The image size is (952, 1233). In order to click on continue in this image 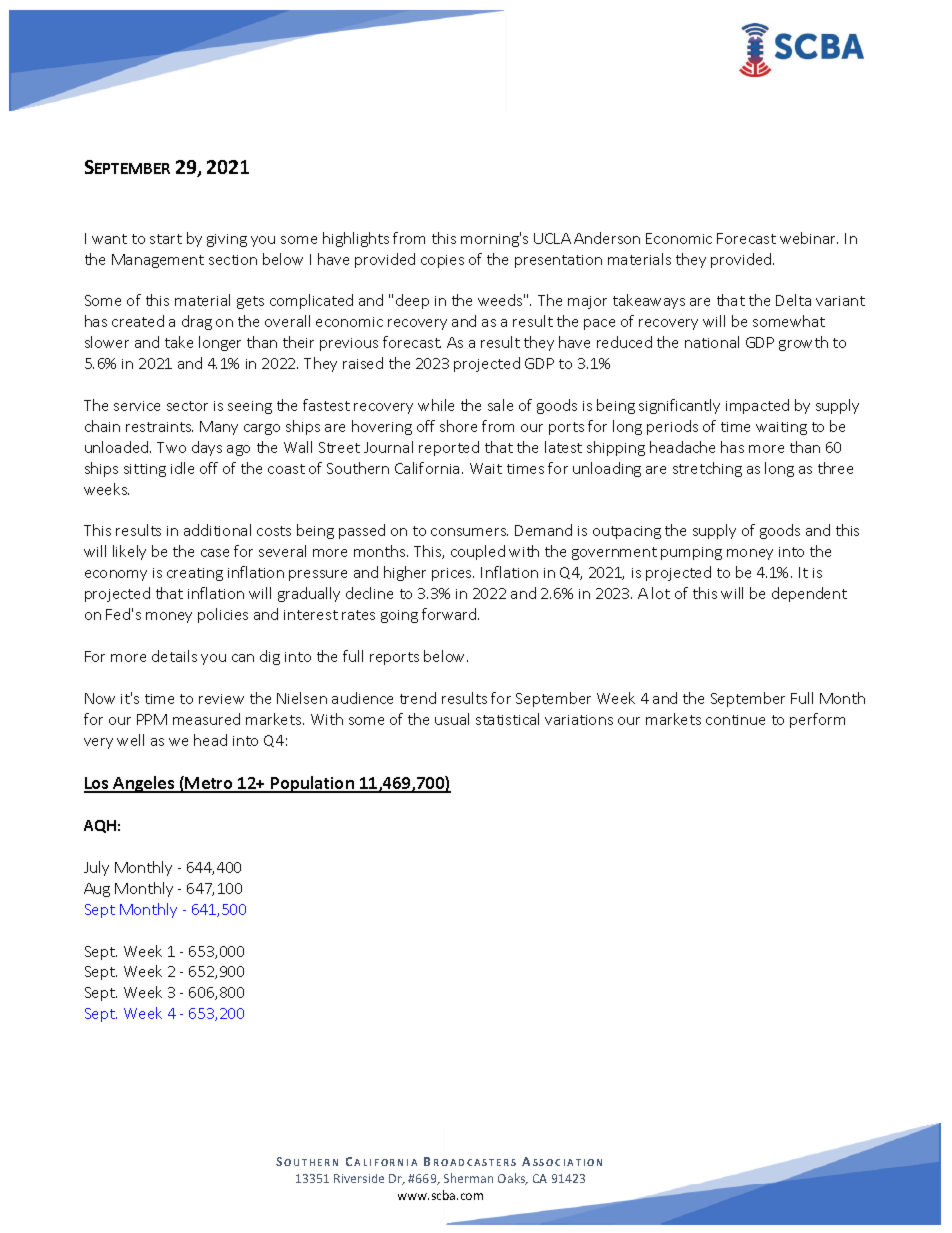, I will do `click(735, 720)`.
